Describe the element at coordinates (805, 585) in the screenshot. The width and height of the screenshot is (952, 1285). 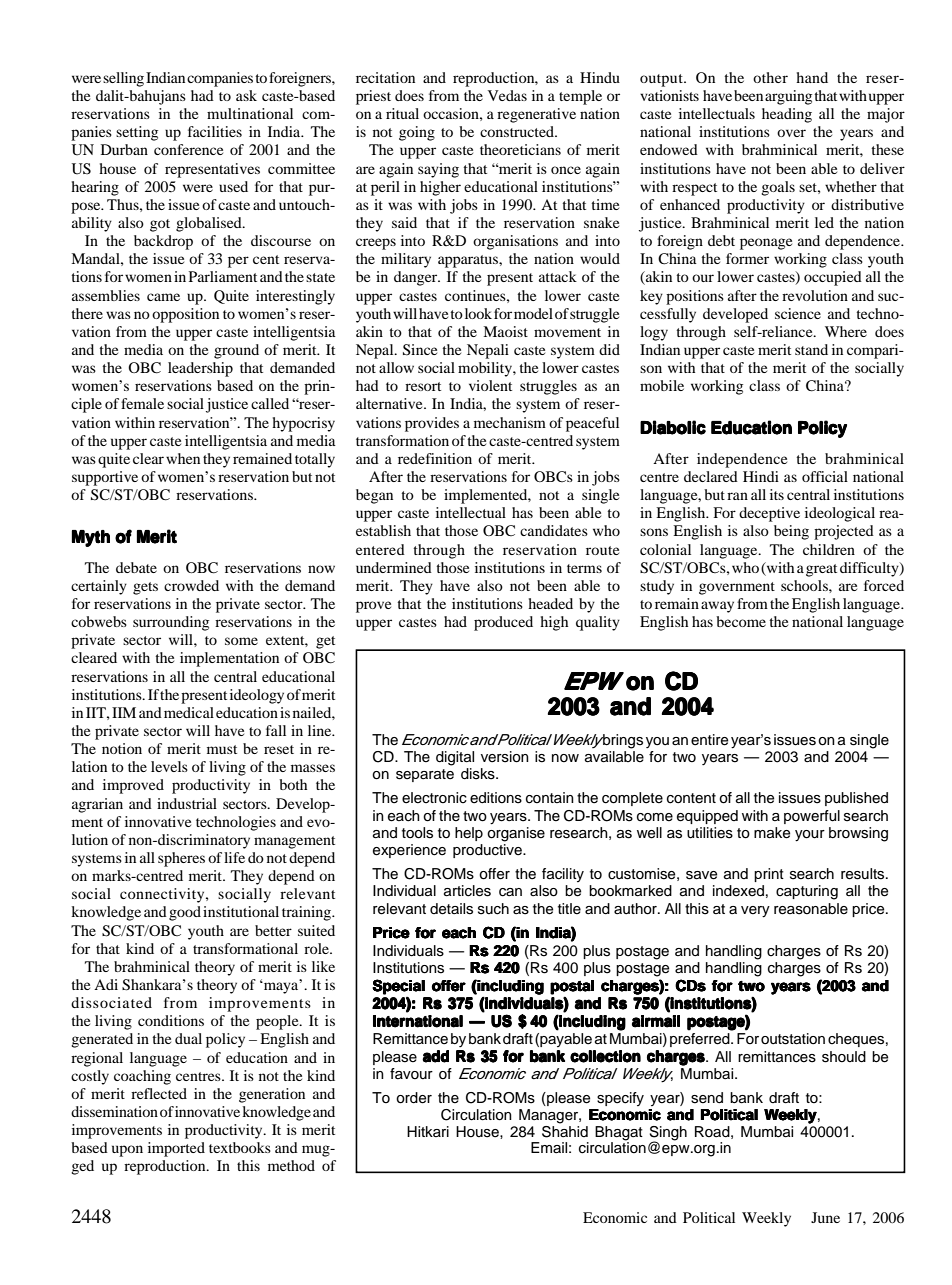
I see `schools` at that location.
